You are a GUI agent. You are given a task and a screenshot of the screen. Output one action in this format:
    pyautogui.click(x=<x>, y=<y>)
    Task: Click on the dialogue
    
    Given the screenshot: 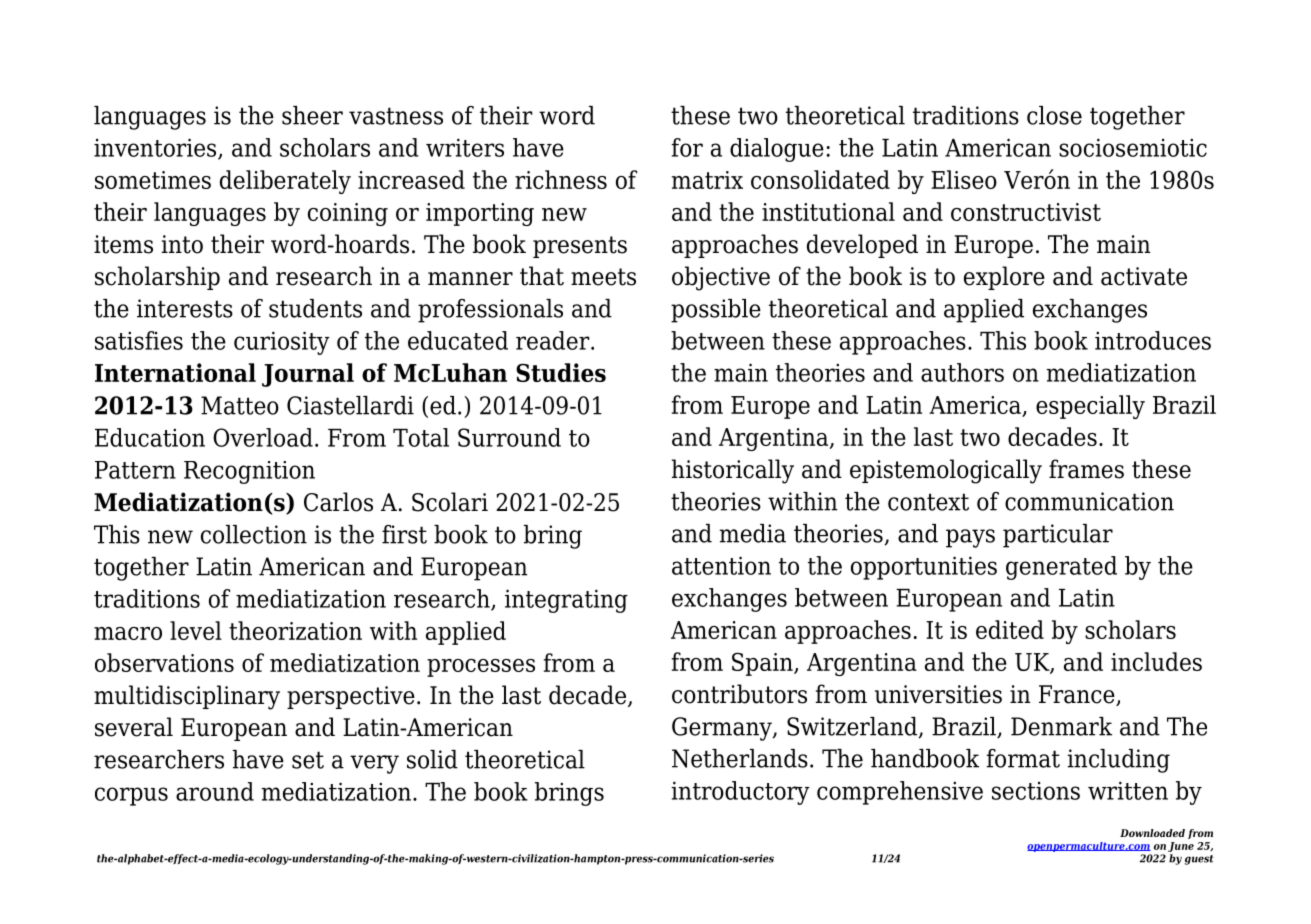 What is the action you would take?
    pyautogui.click(x=777, y=150)
